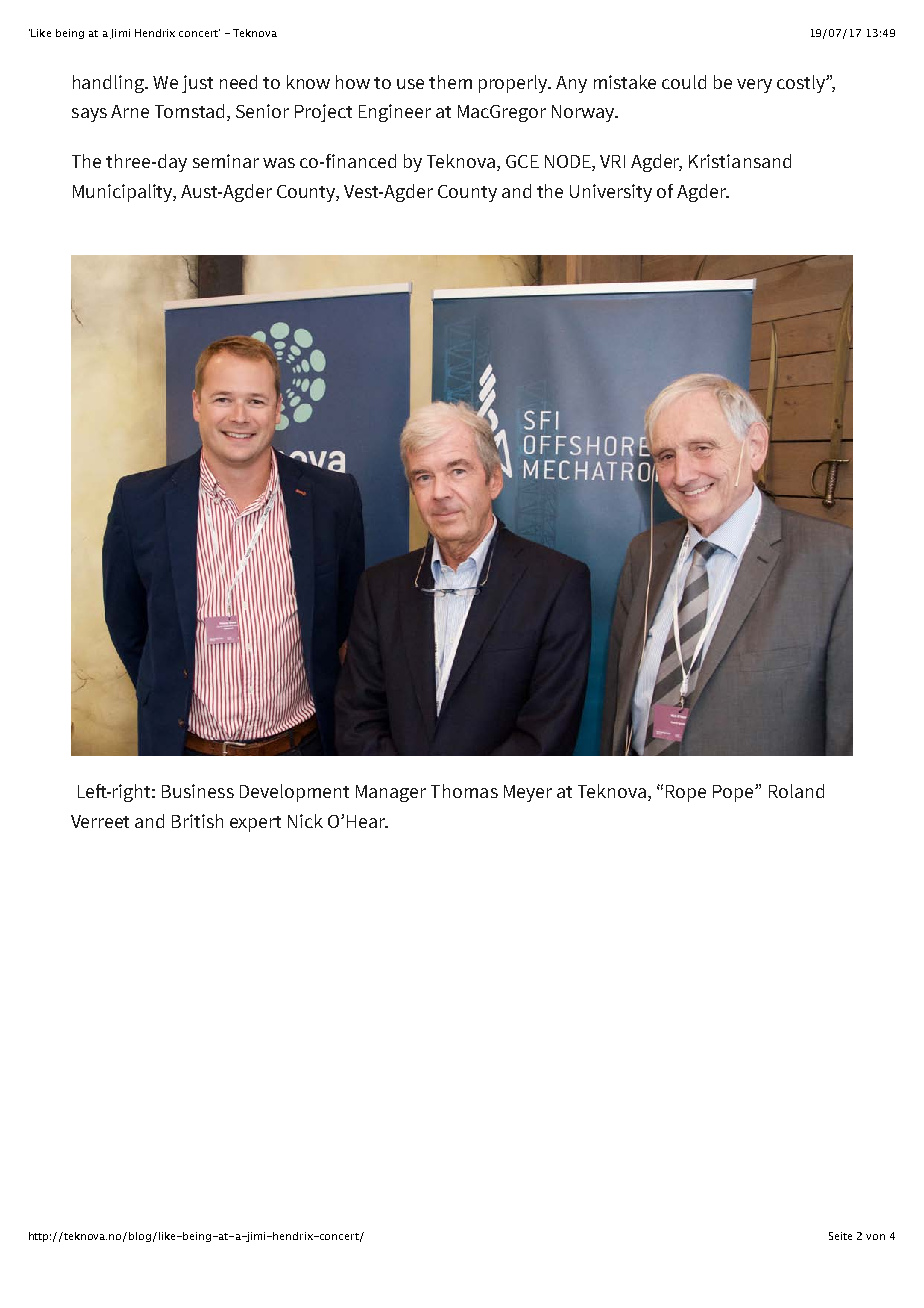  What do you see at coordinates (198, 791) in the page?
I see `Business` at bounding box center [198, 791].
